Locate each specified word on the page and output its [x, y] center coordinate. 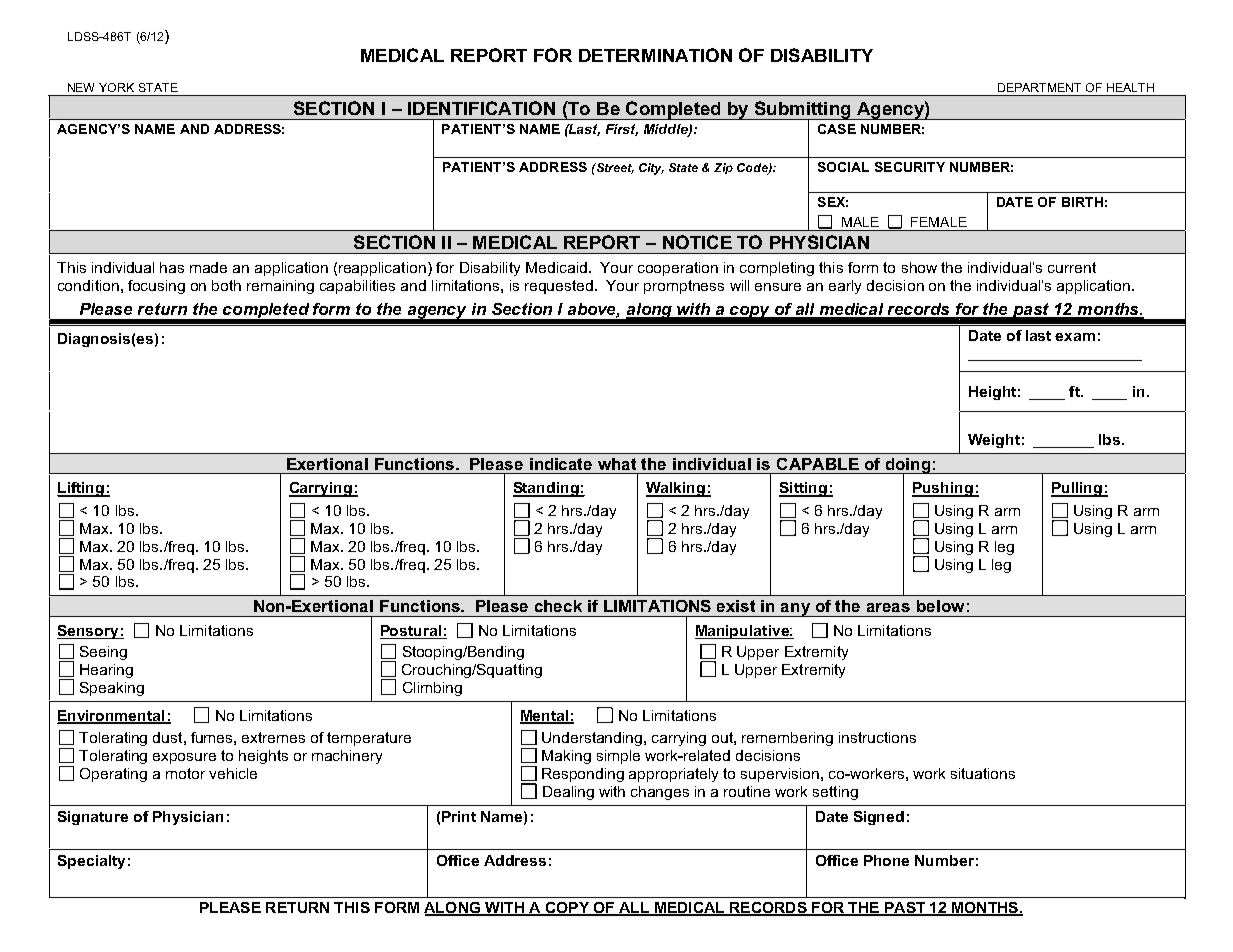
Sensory [89, 632]
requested [559, 287]
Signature [93, 818]
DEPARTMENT [1039, 87]
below [940, 606]
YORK [116, 87]
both [226, 285]
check [558, 606]
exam [1075, 337]
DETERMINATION [655, 55]
